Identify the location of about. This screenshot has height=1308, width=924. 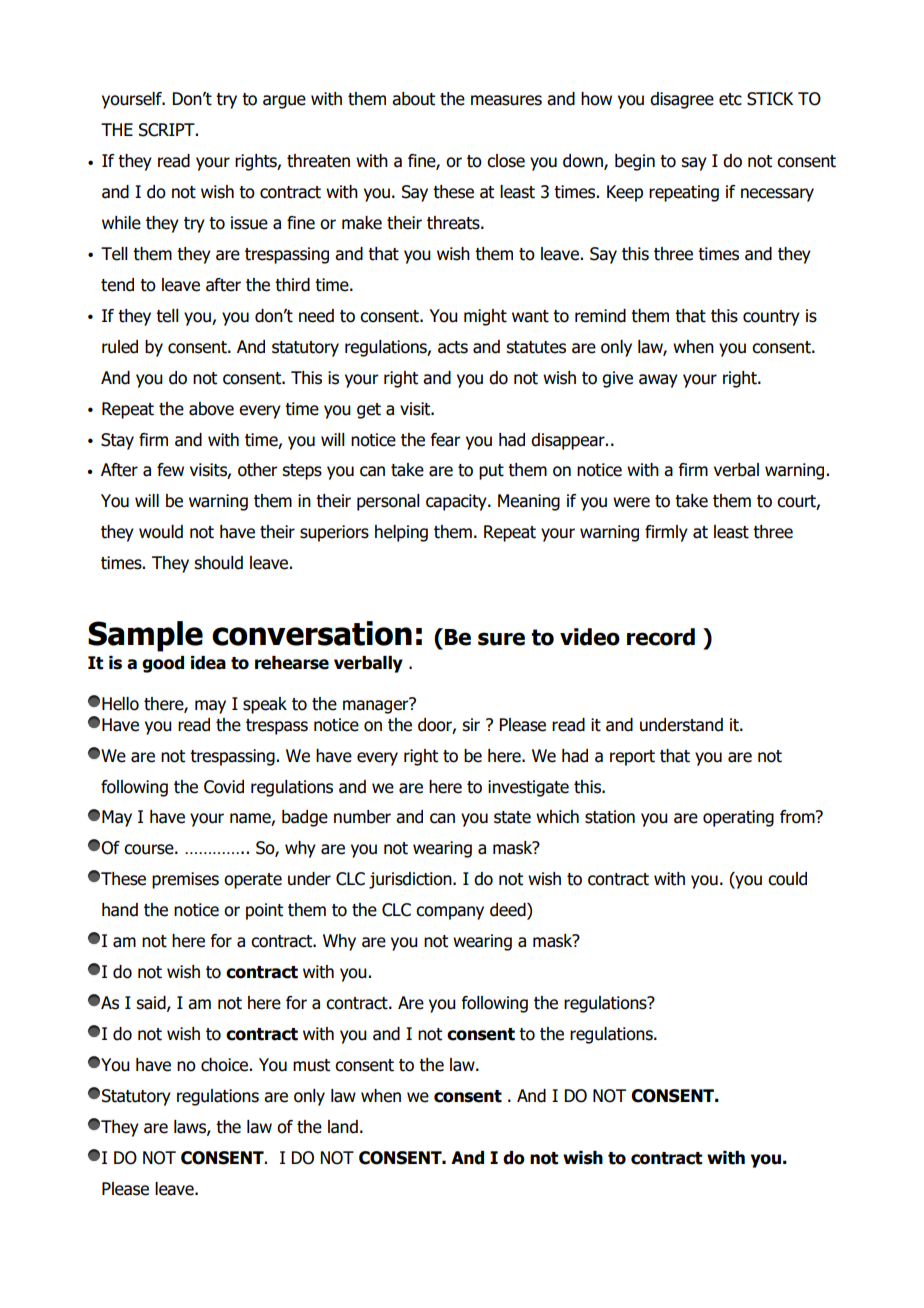
(413, 99).
